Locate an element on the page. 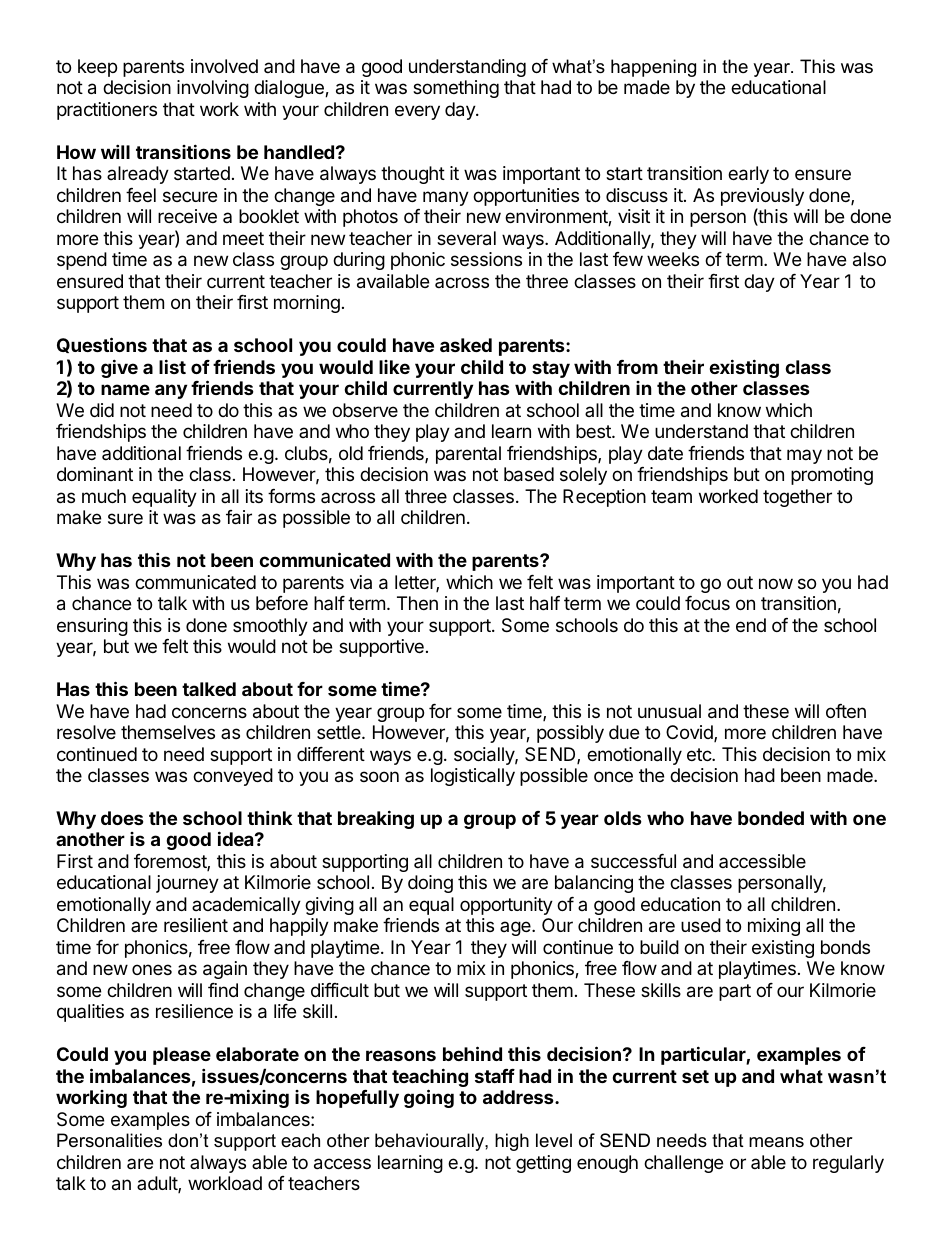  logistically is located at coordinates (473, 777).
